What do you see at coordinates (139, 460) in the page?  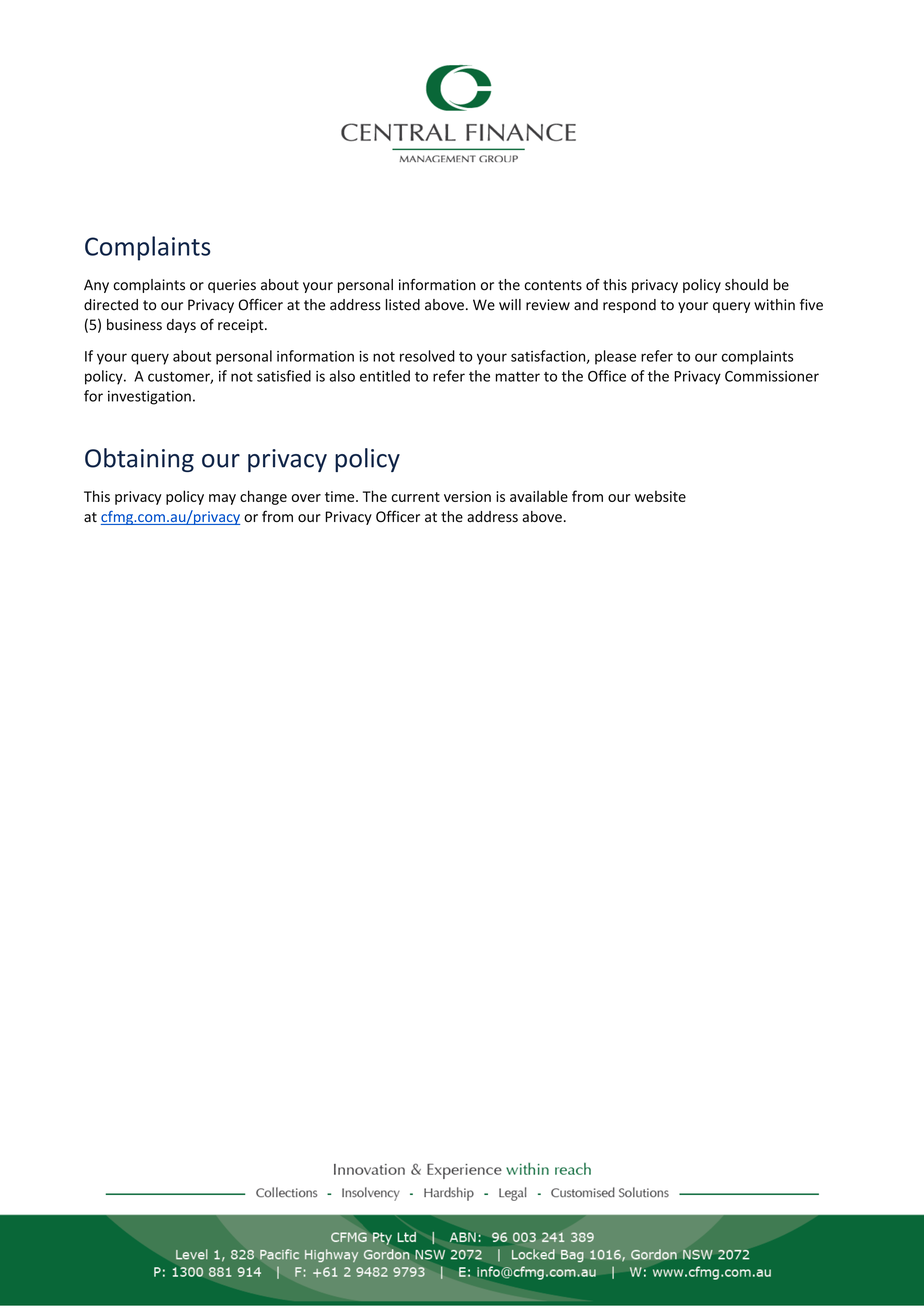 I see `Obtaining` at bounding box center [139, 460].
